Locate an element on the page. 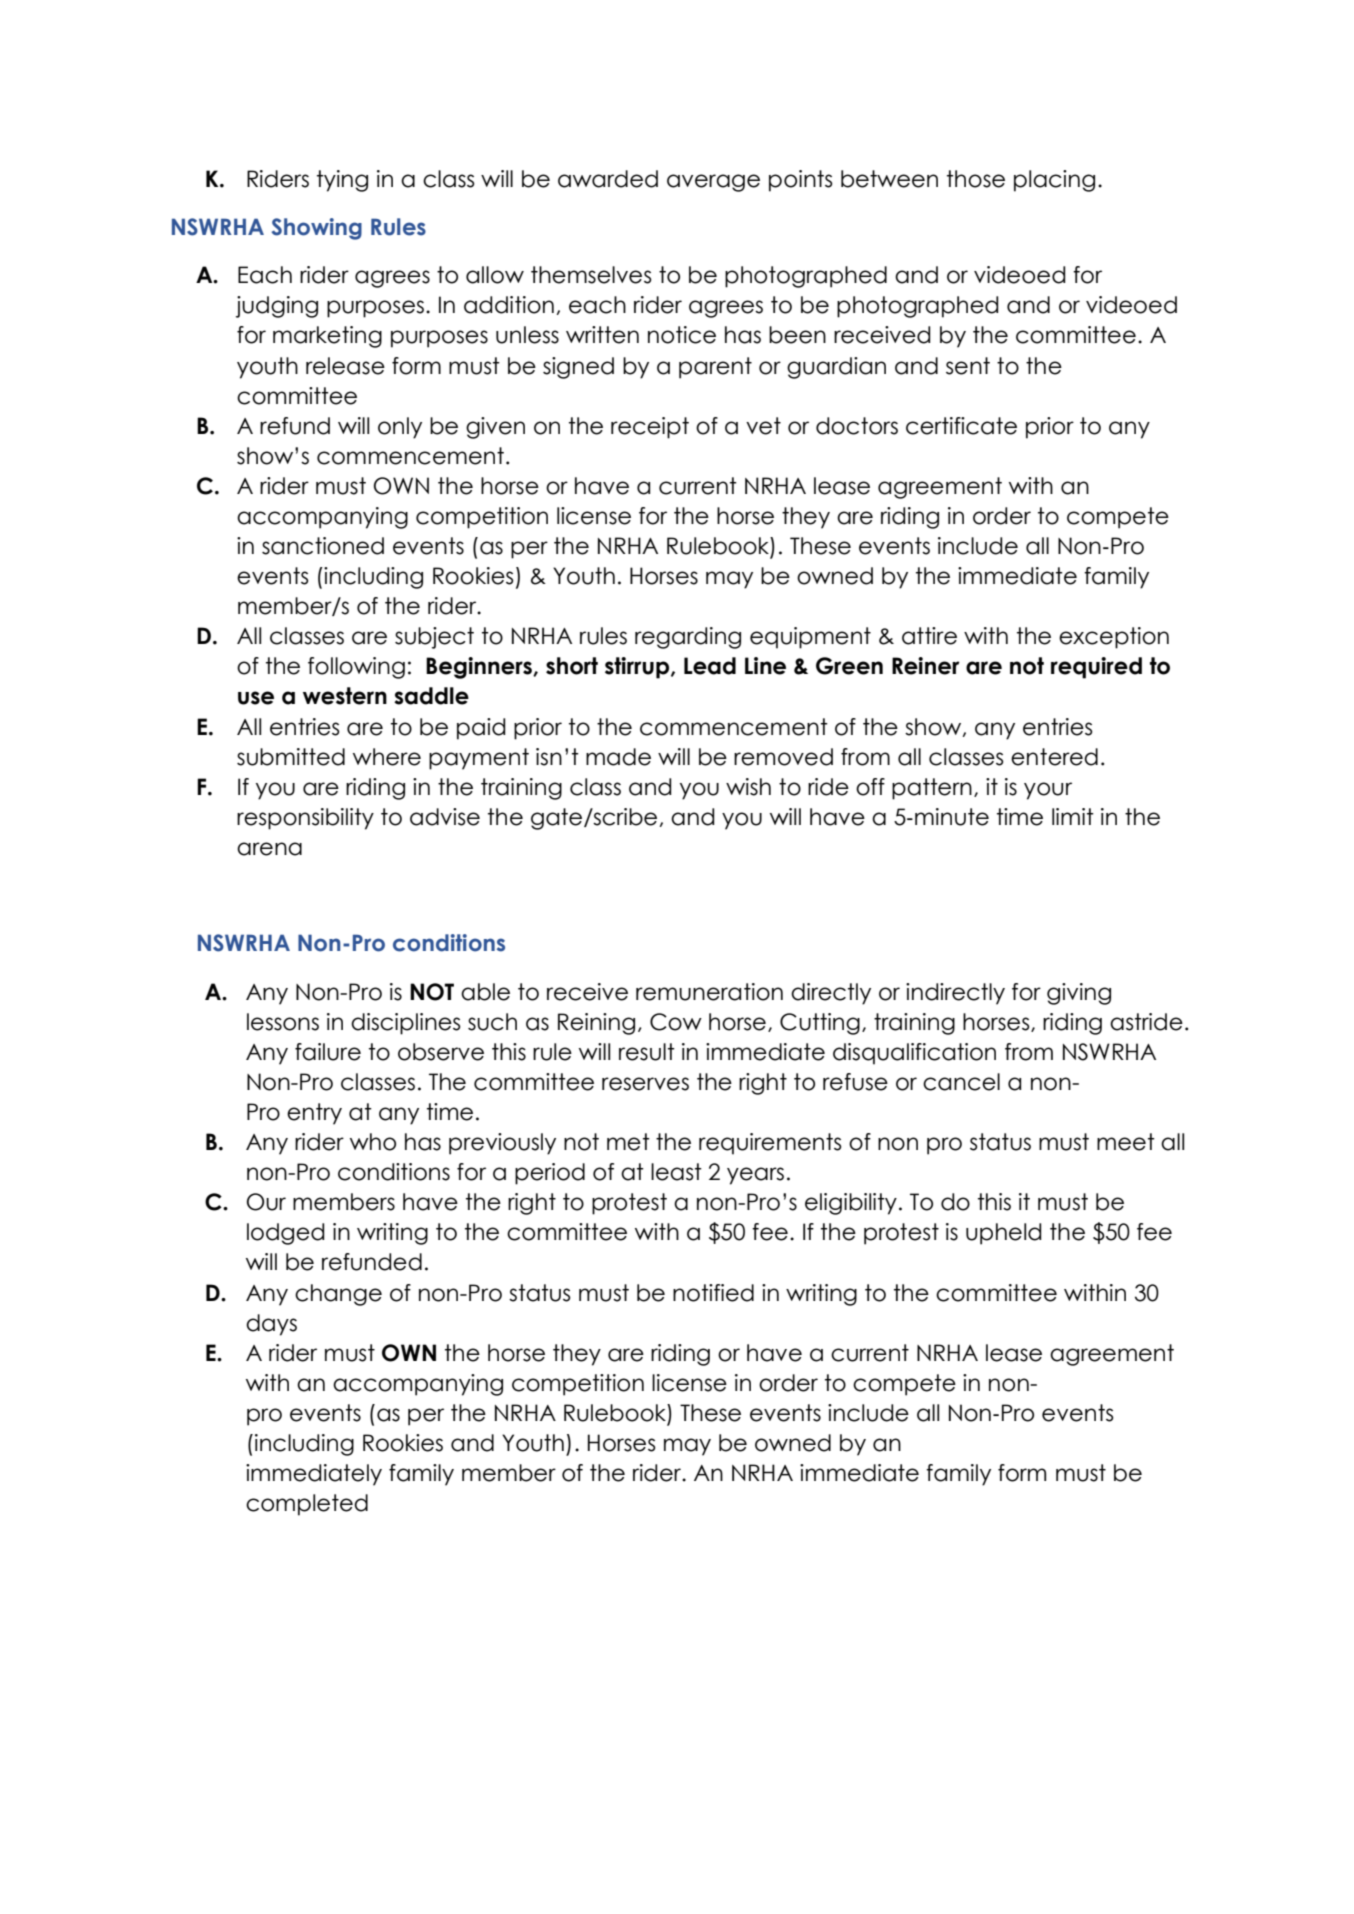 The height and width of the page is (1914, 1354). meet is located at coordinates (1126, 1142).
